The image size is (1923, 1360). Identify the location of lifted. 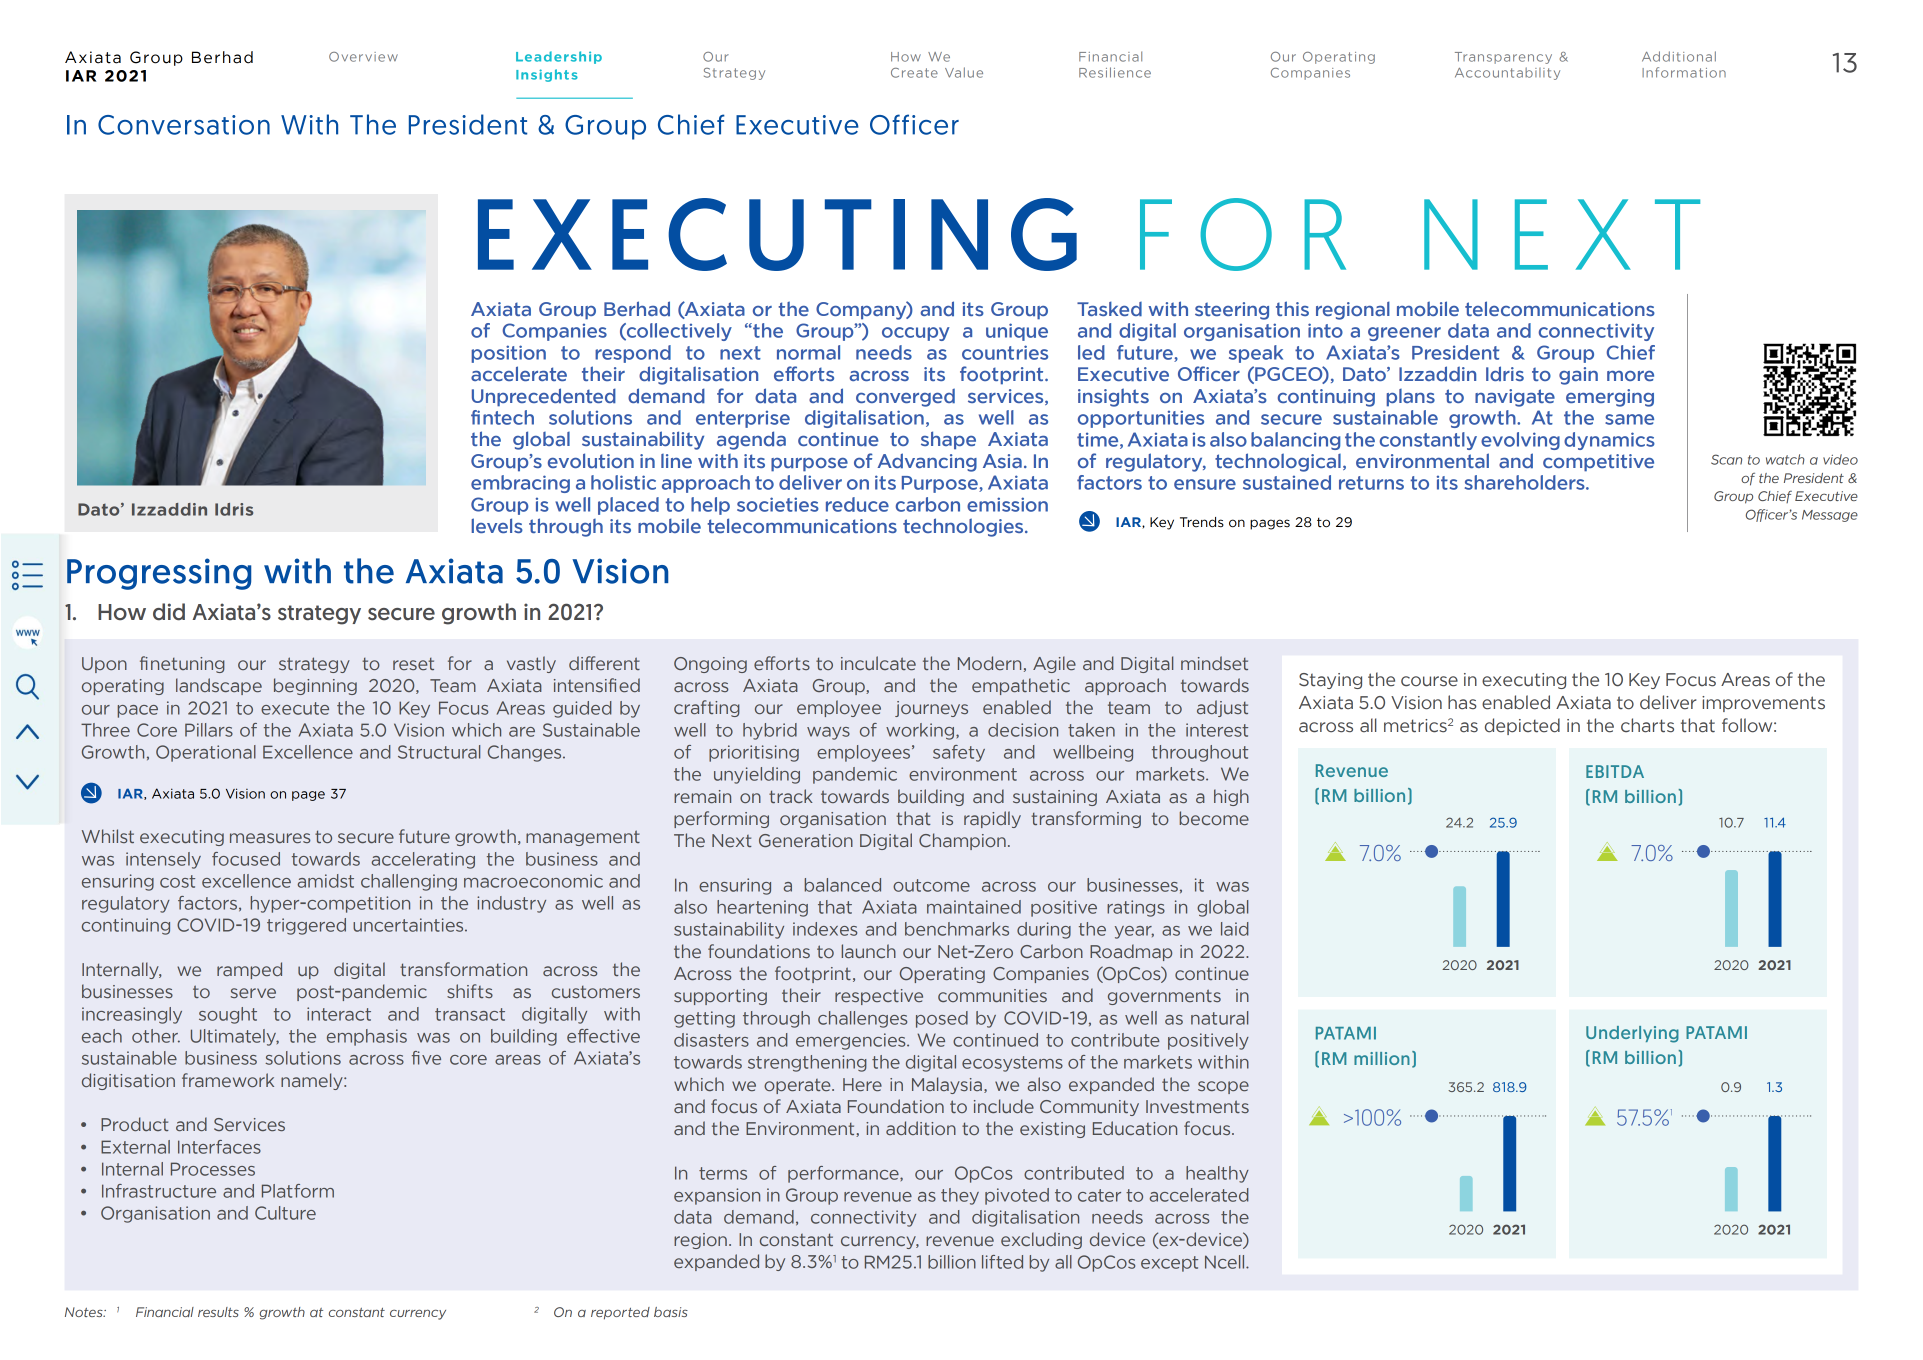
(1002, 1262).
